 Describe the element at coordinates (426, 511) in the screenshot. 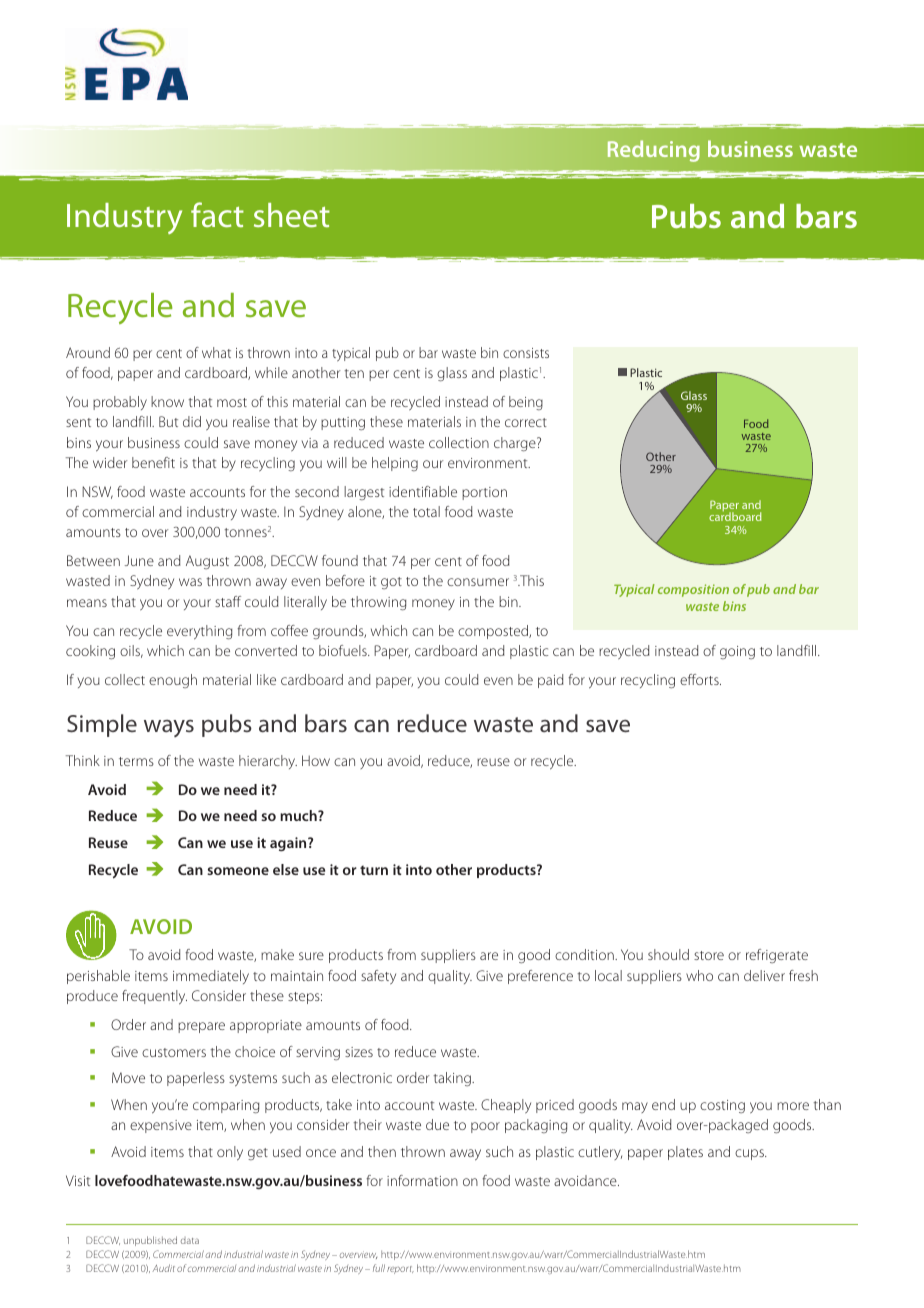

I see `total` at that location.
